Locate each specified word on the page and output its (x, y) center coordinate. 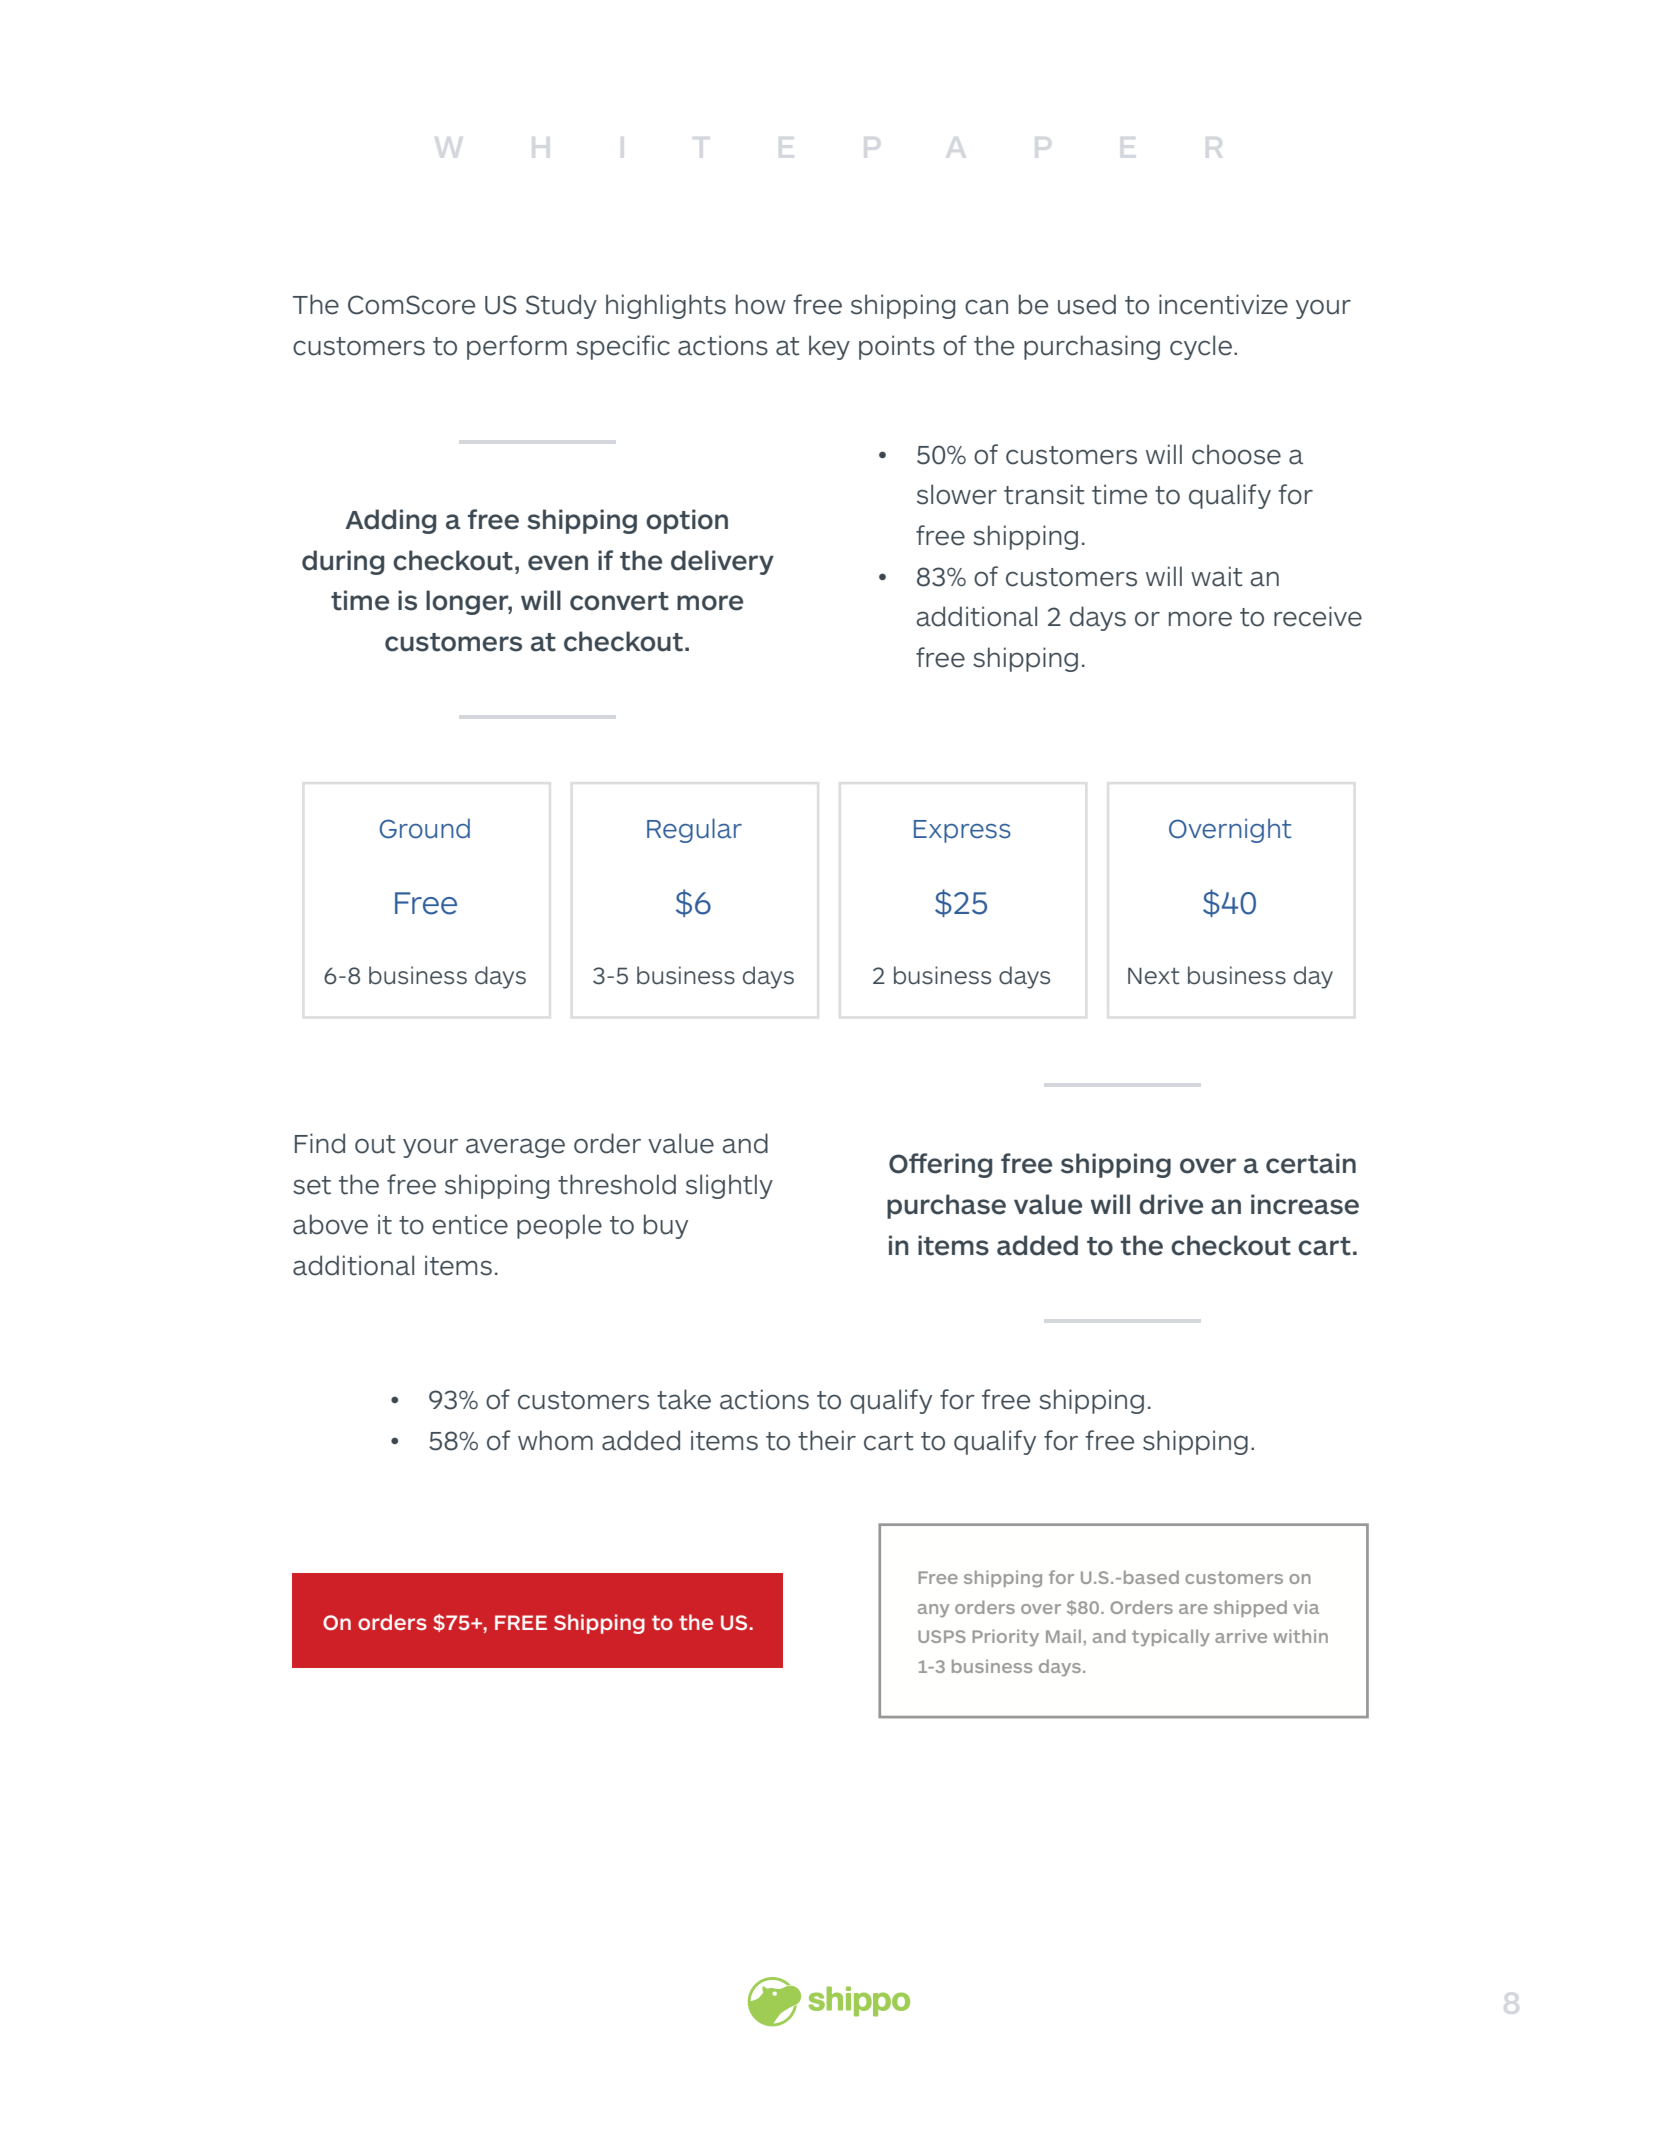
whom (555, 1440)
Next (1154, 976)
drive (1171, 1204)
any (933, 1610)
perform (517, 347)
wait (1217, 576)
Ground (424, 828)
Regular (694, 830)
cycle (1201, 347)
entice (470, 1224)
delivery (722, 562)
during (343, 562)
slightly (729, 1186)
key (829, 347)
